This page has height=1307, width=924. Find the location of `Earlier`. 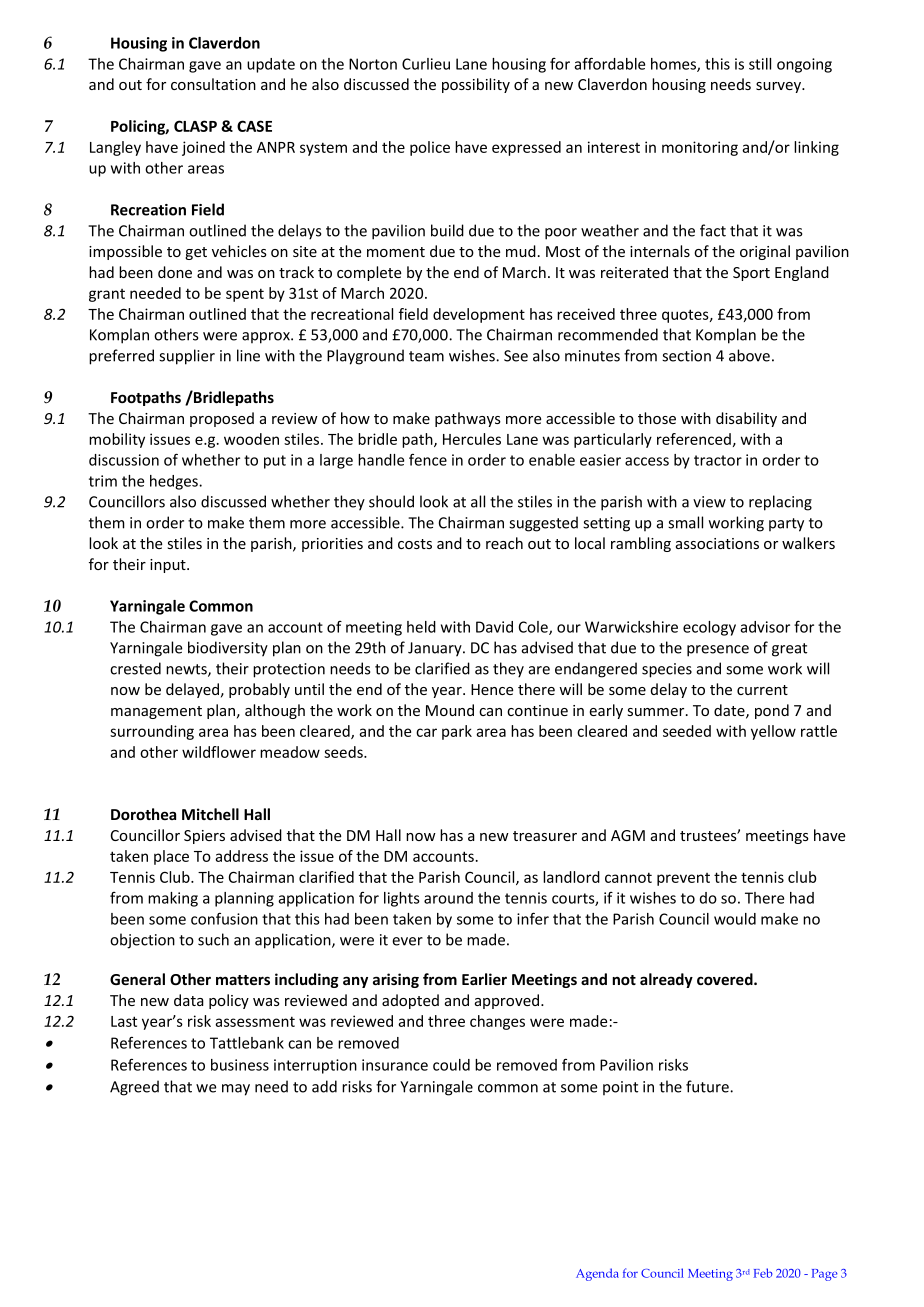

Earlier is located at coordinates (484, 979).
